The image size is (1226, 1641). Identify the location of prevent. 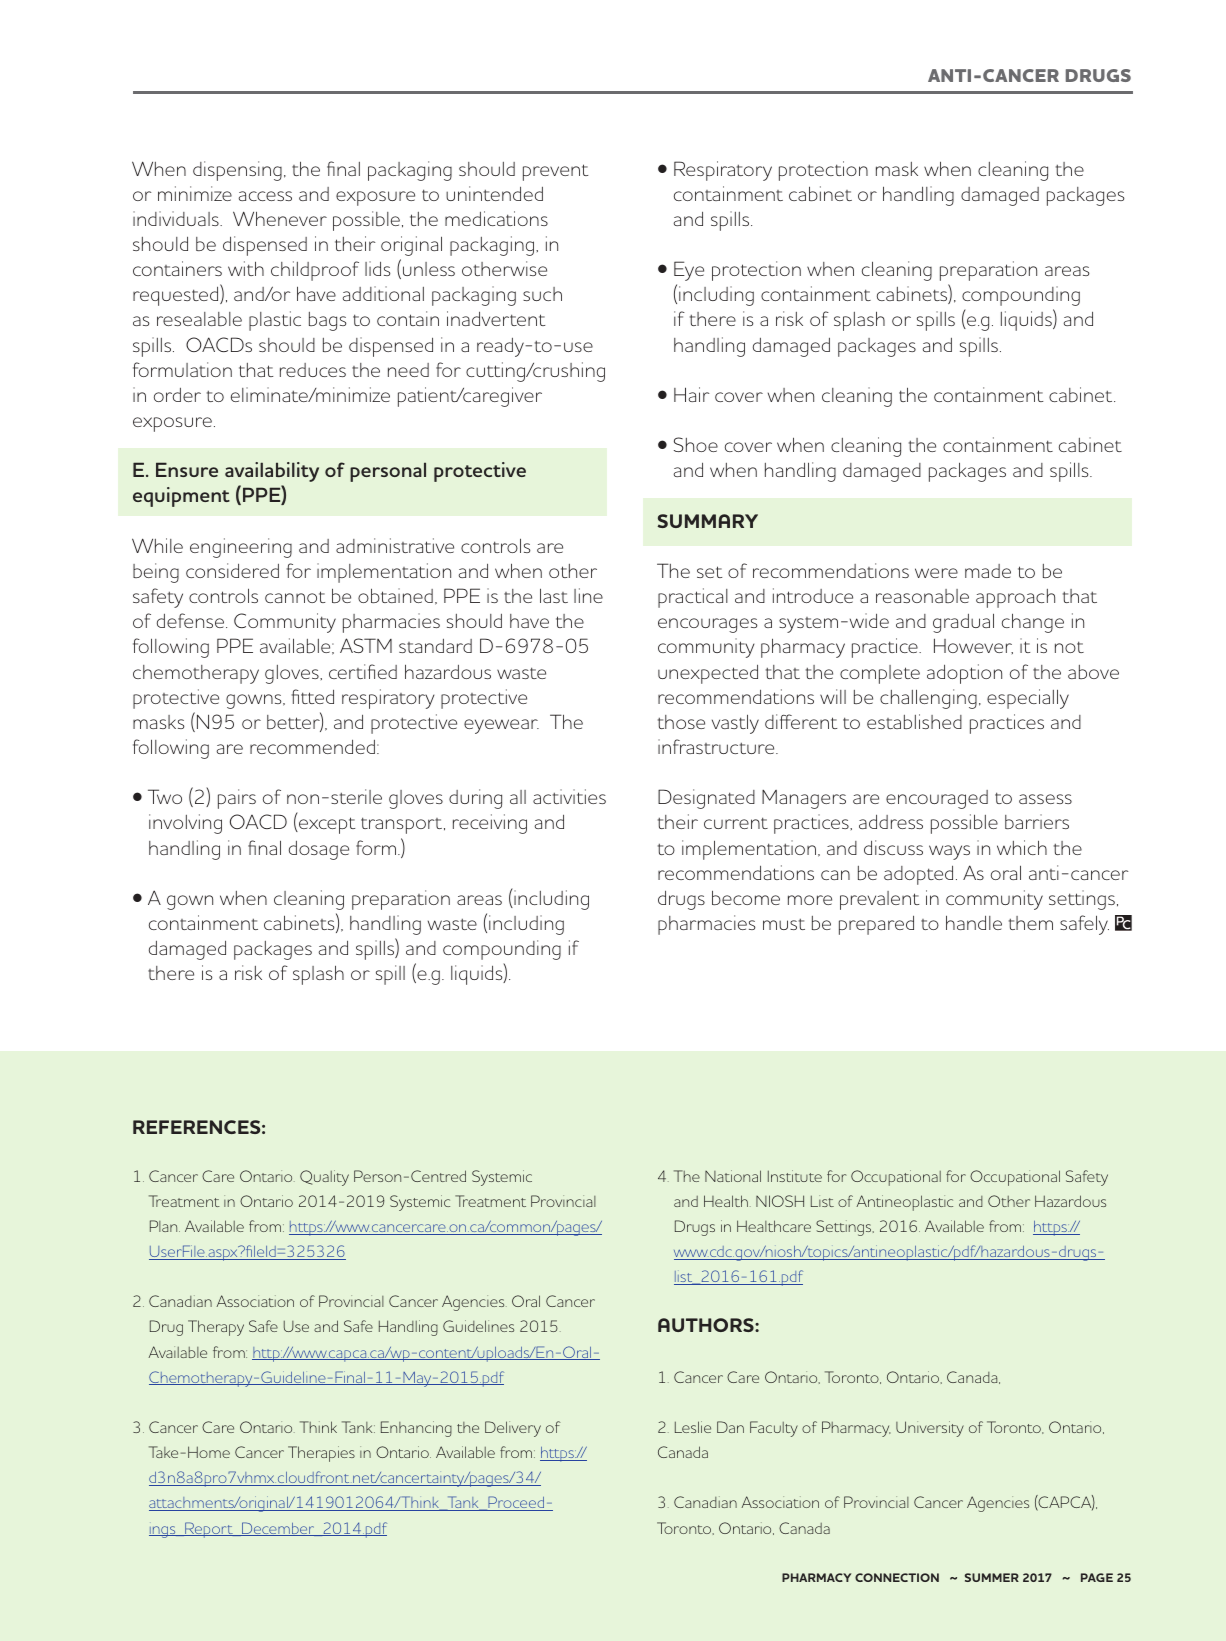
(555, 172).
